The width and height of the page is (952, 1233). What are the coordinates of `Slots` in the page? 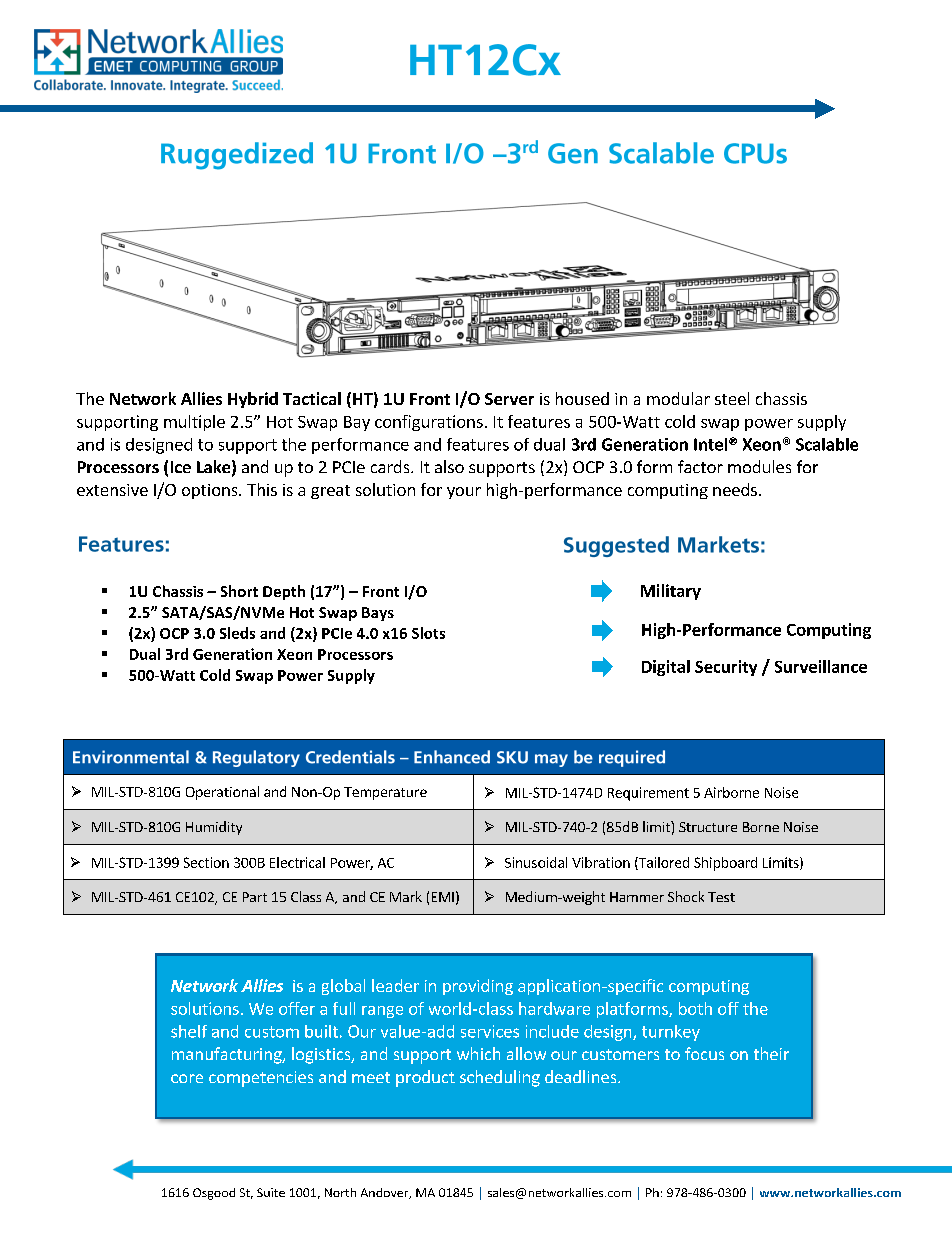 It's located at (428, 633).
